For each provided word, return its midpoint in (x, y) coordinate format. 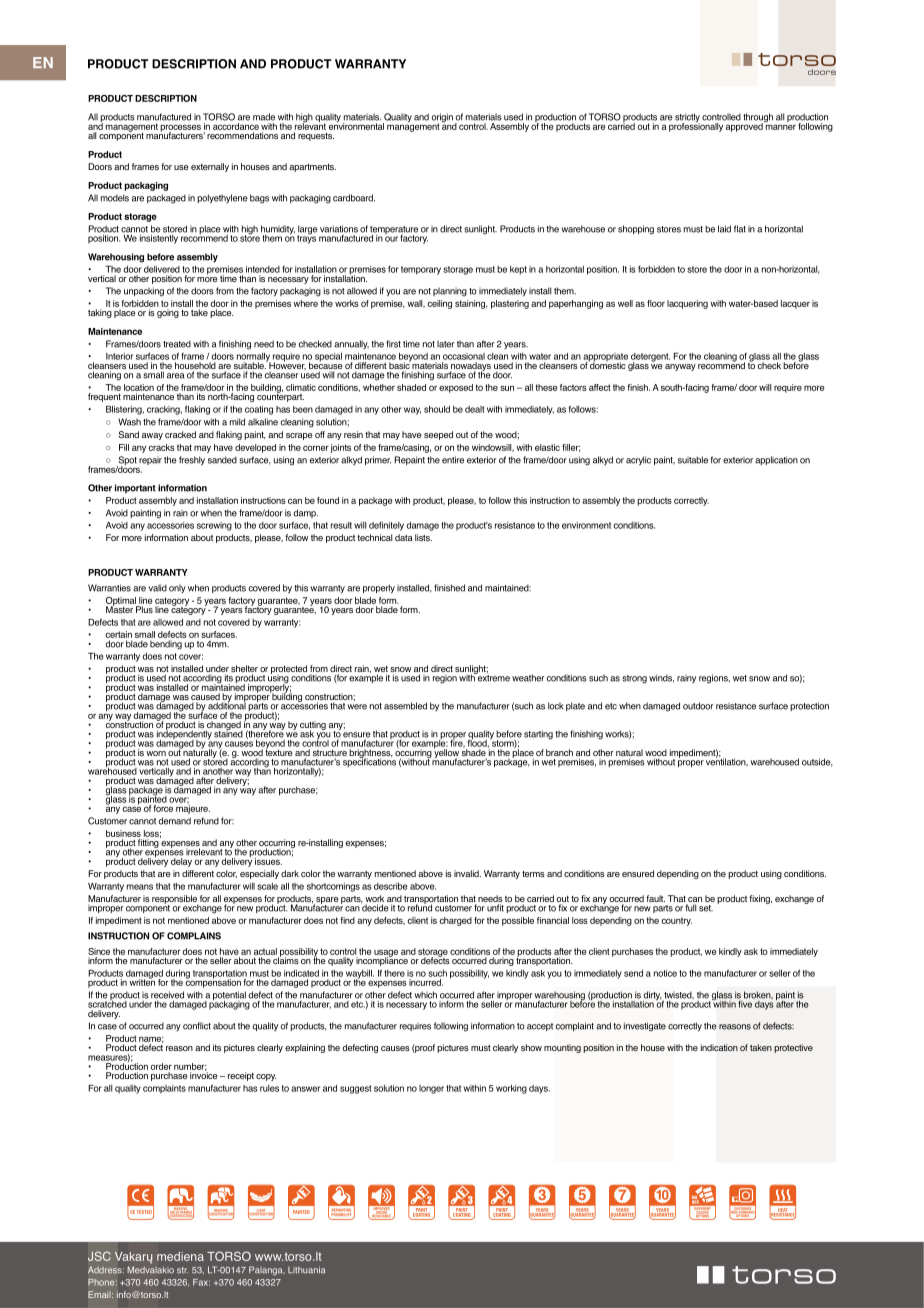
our (391, 239)
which (425, 995)
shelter (244, 670)
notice (665, 973)
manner (780, 126)
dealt (475, 409)
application (776, 460)
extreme (493, 677)
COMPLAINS (194, 936)
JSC (99, 1256)
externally (210, 167)
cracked (180, 434)
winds (661, 678)
